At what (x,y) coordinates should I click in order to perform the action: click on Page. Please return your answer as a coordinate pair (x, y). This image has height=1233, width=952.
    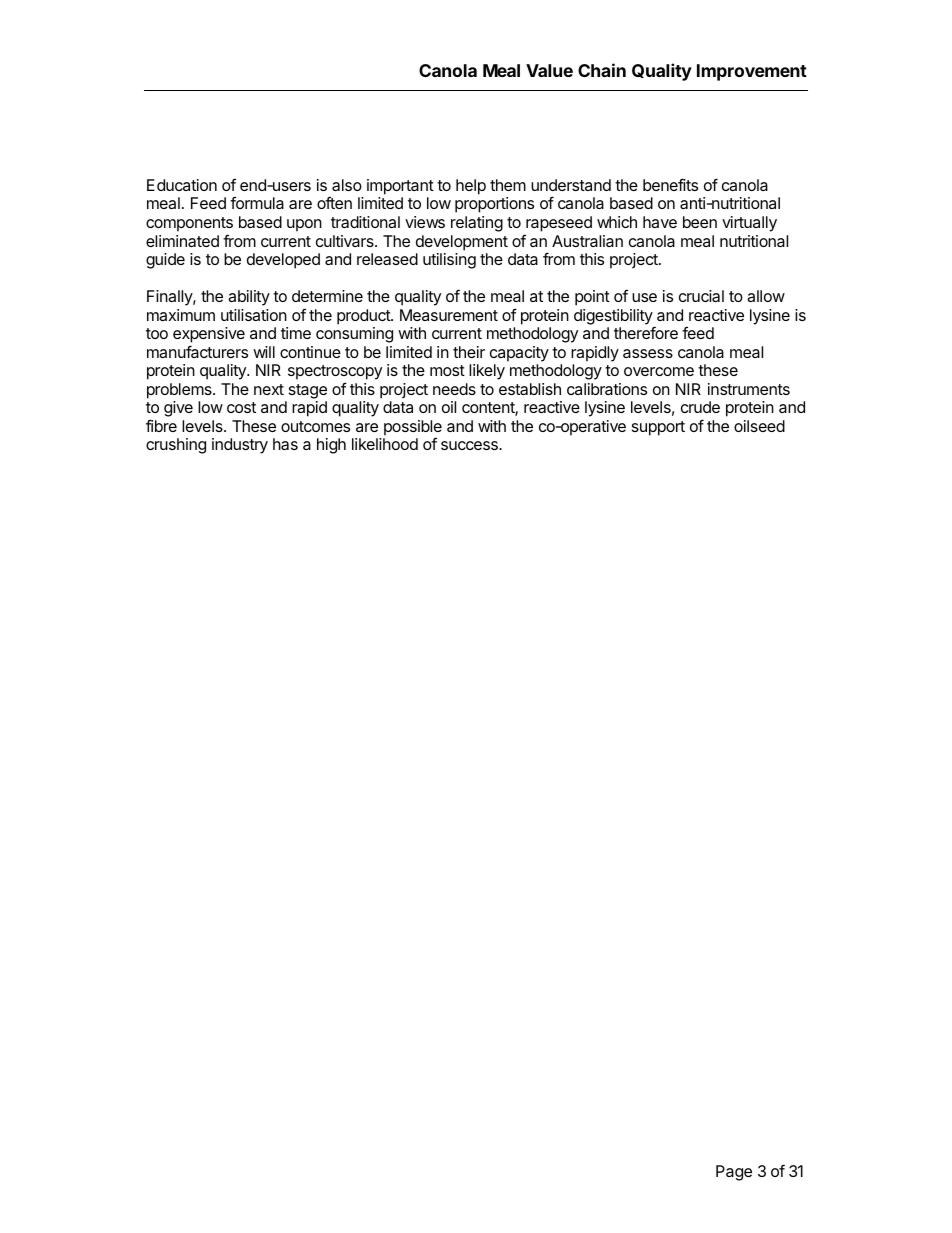
    Looking at the image, I should click on (734, 1173).
